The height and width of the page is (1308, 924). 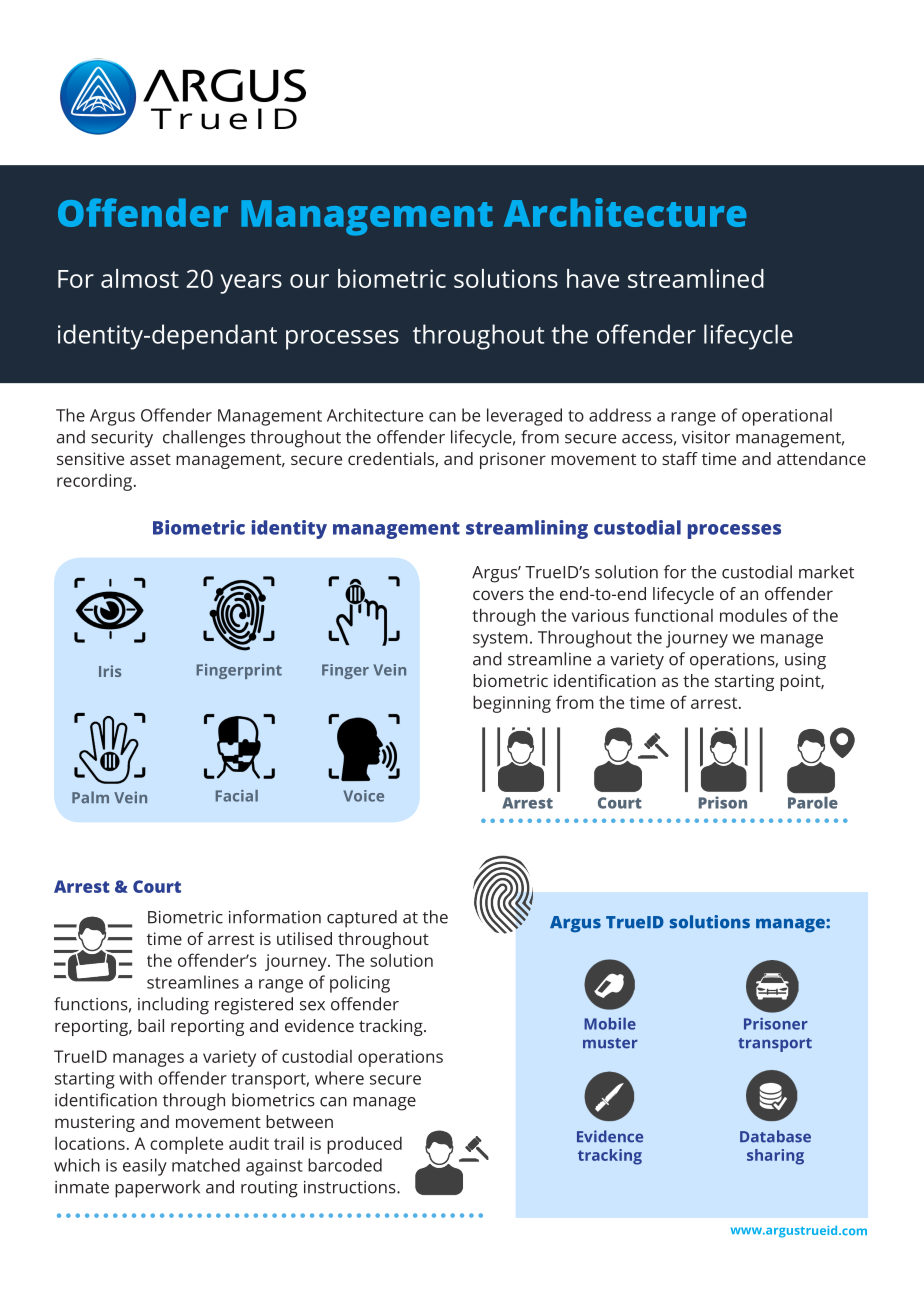 What do you see at coordinates (527, 529) in the page?
I see `streamlining` at bounding box center [527, 529].
